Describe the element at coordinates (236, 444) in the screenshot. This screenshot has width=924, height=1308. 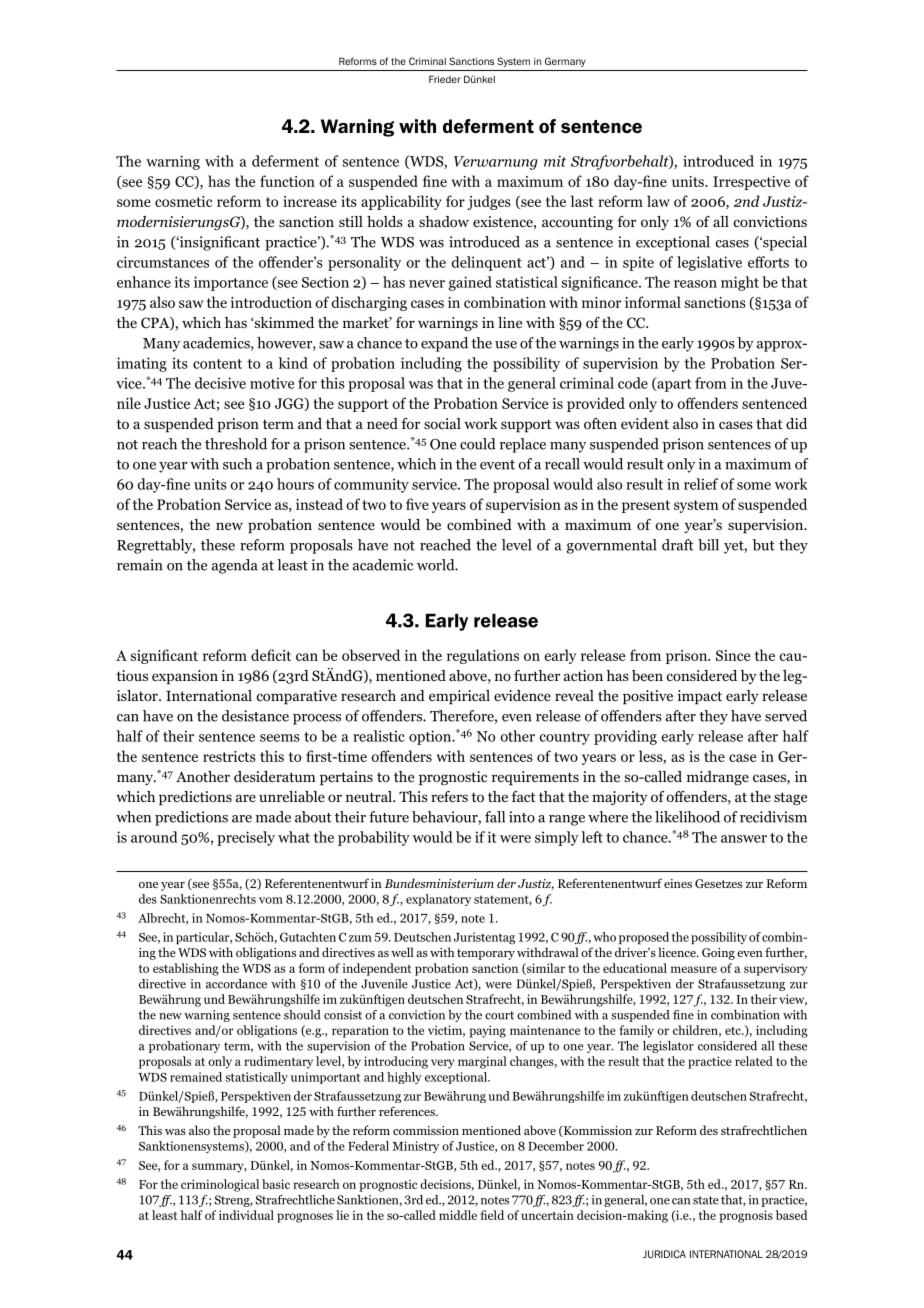
I see `threshold` at that location.
